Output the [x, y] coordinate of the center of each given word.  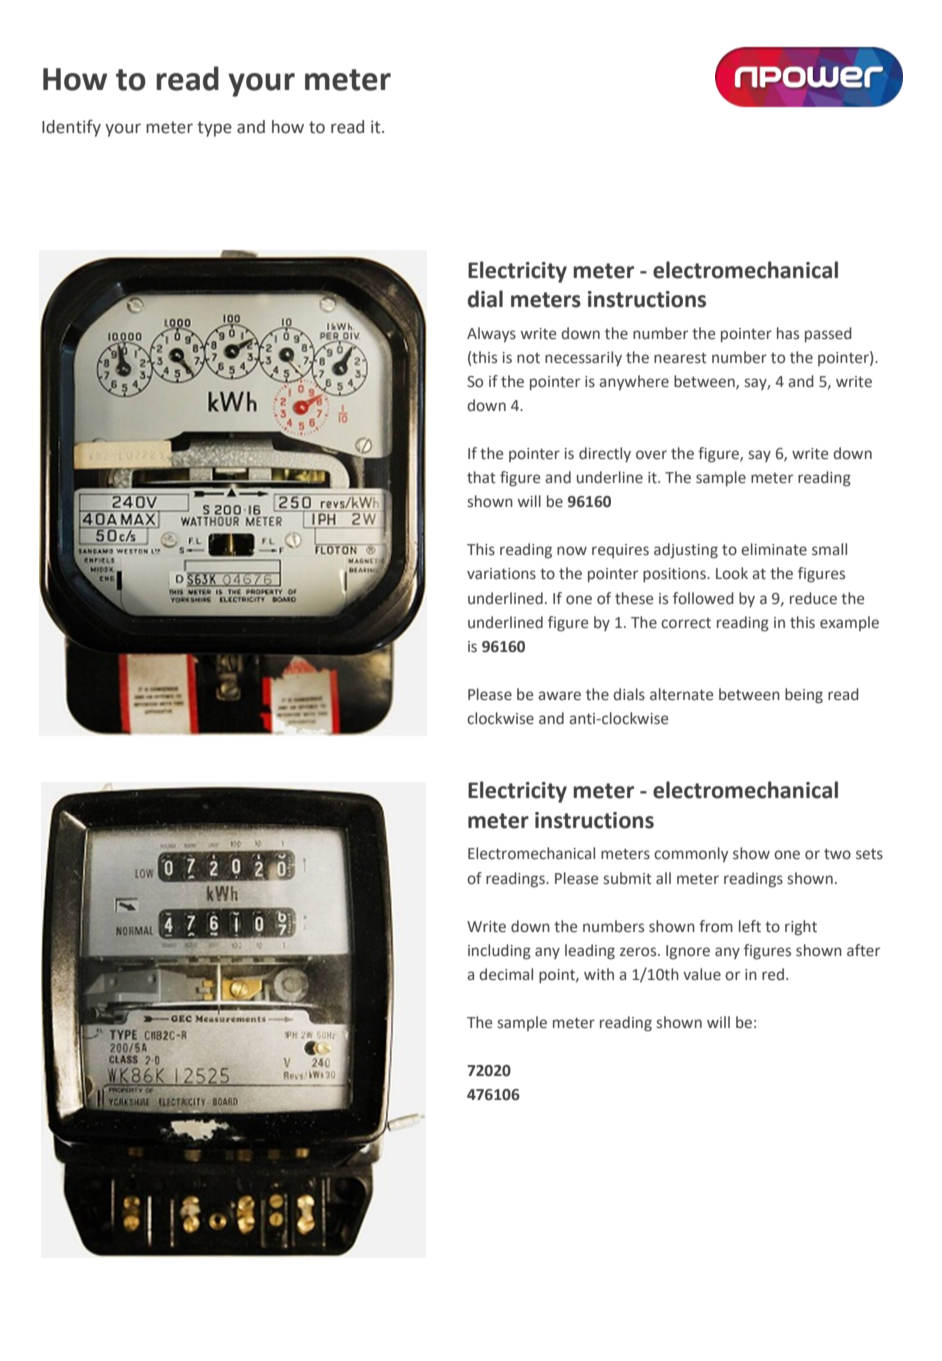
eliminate [774, 549]
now [572, 551]
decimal [506, 974]
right [801, 928]
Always [491, 334]
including [499, 952]
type [214, 129]
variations [501, 574]
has [788, 333]
